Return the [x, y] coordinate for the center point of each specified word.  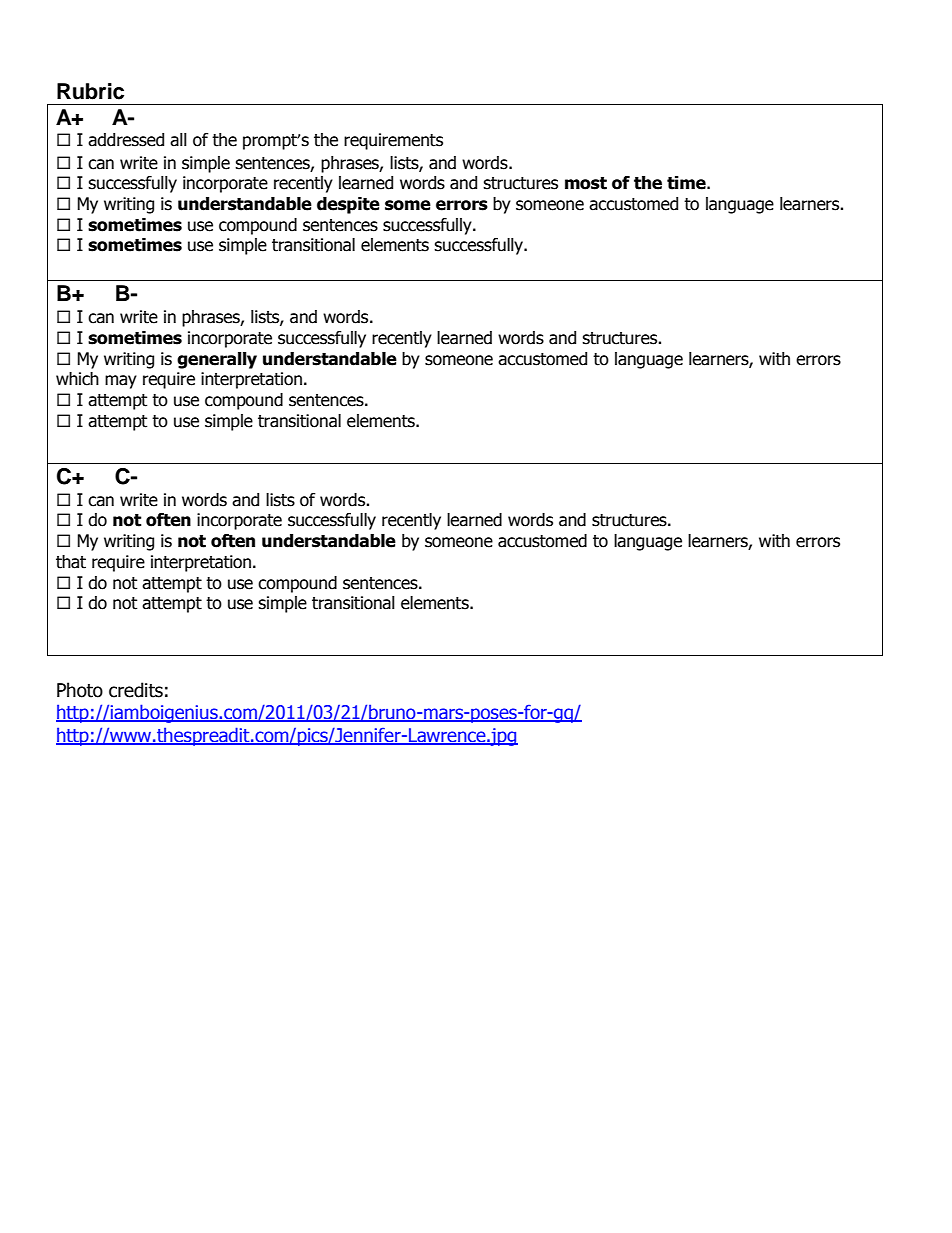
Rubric [90, 91]
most [586, 183]
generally [217, 360]
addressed [126, 140]
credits [136, 690]
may [121, 382]
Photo [80, 690]
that [71, 562]
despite [348, 205]
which [77, 379]
